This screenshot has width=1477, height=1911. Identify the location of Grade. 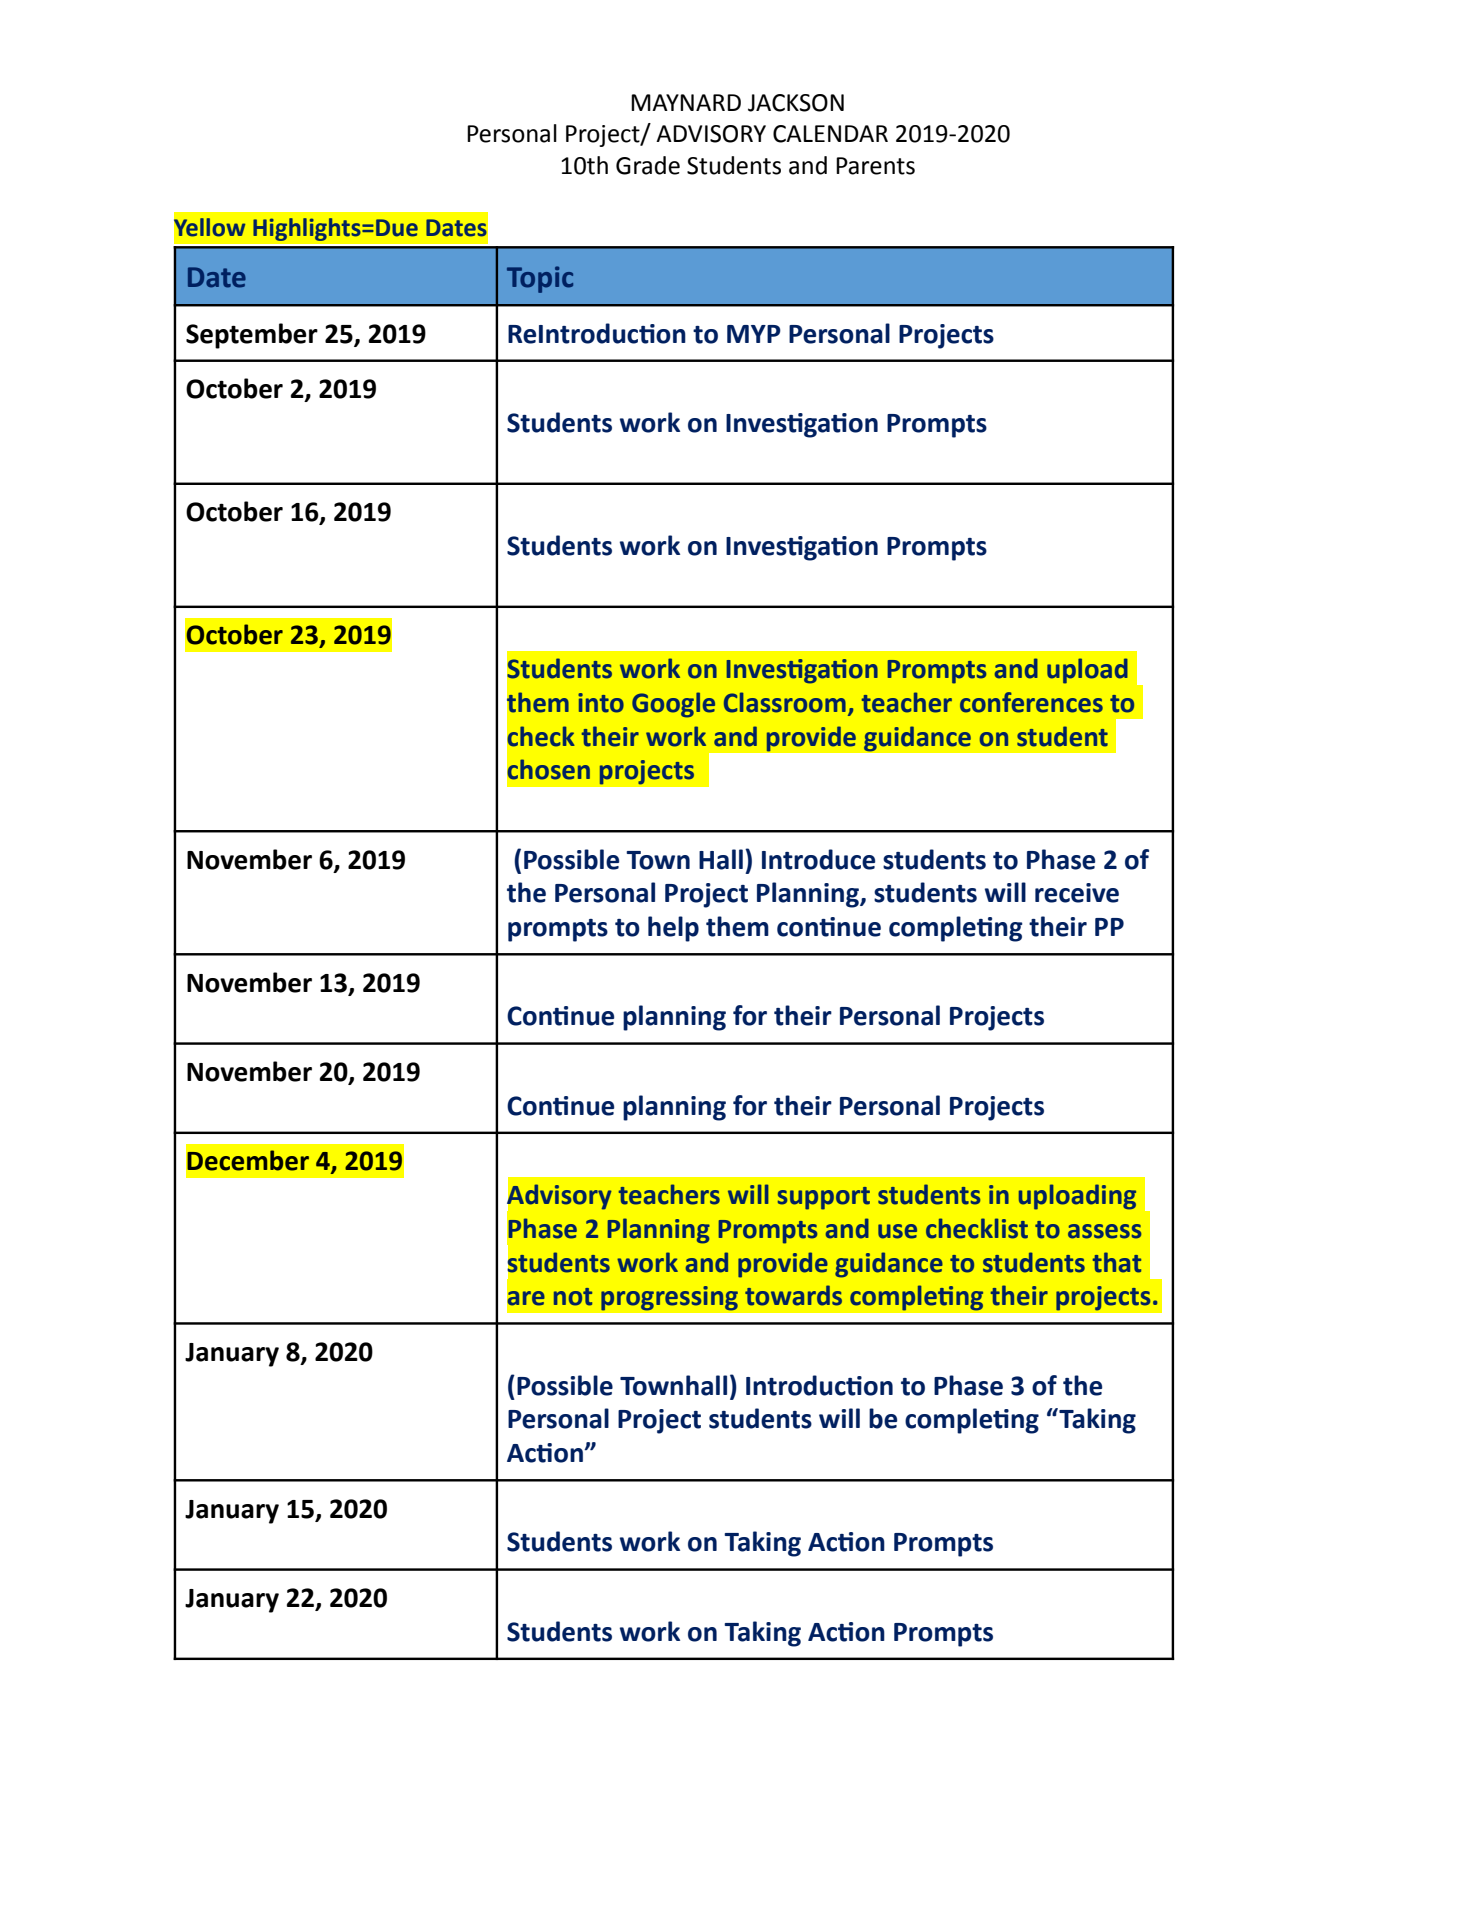
(648, 165).
